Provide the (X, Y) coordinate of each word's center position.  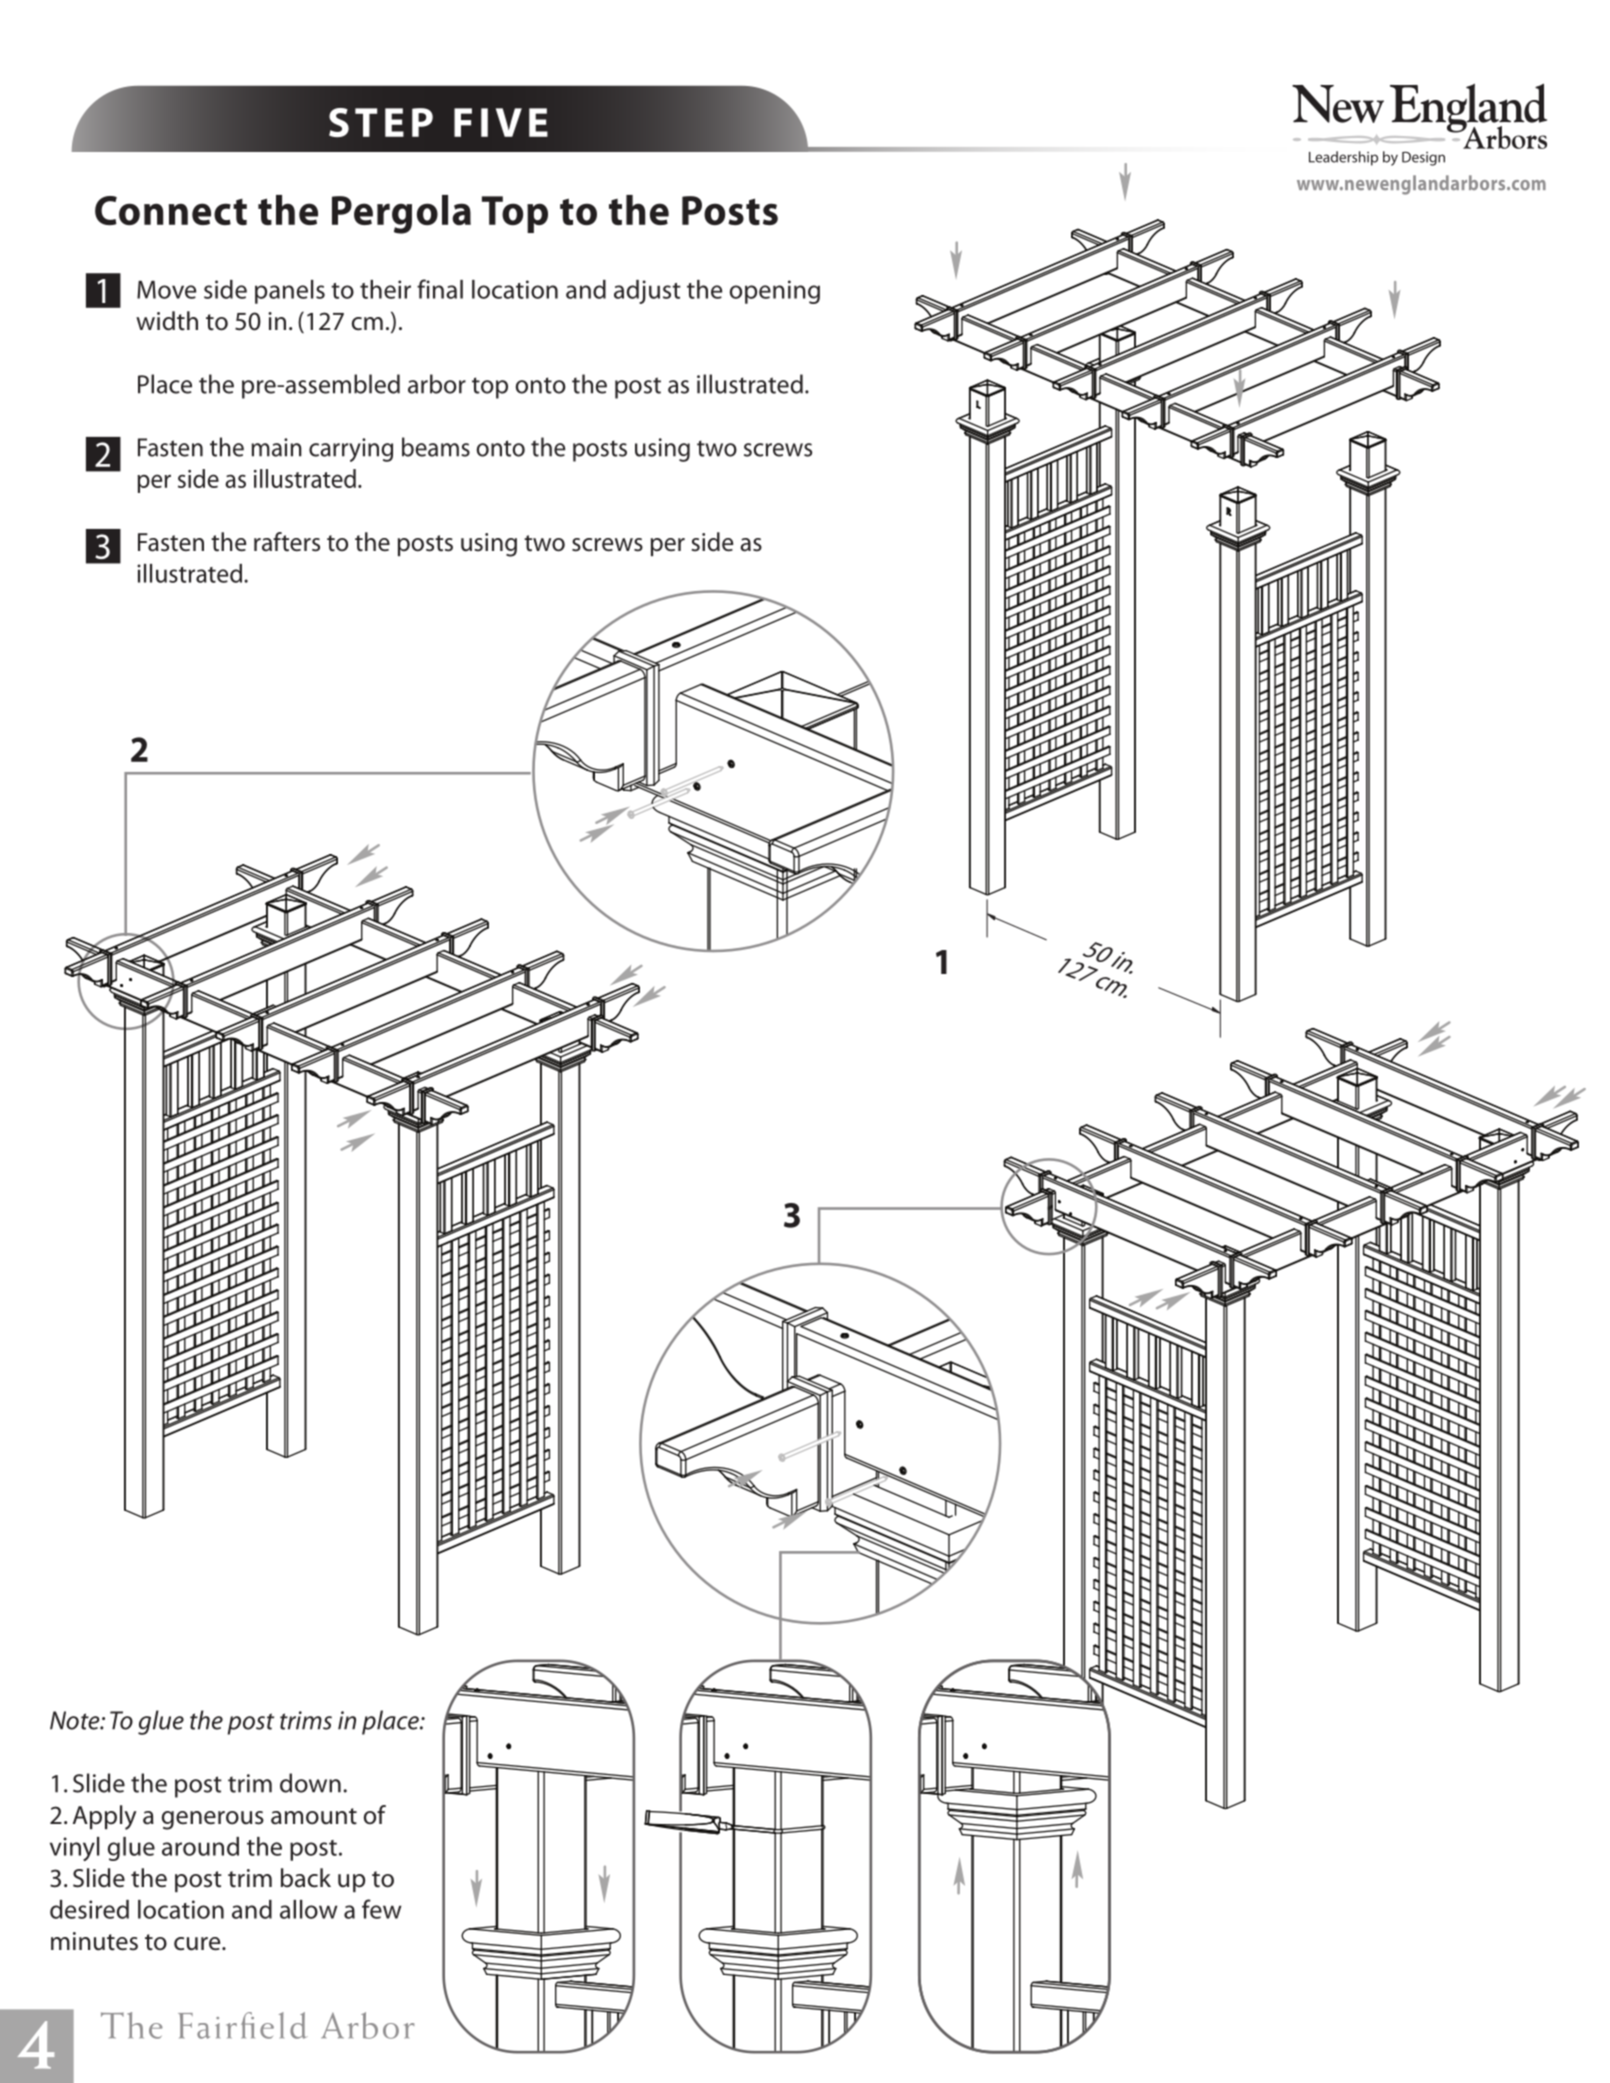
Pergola (401, 214)
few (382, 1909)
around (200, 1846)
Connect (171, 210)
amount (314, 1816)
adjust (647, 292)
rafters (287, 542)
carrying (351, 450)
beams (436, 447)
